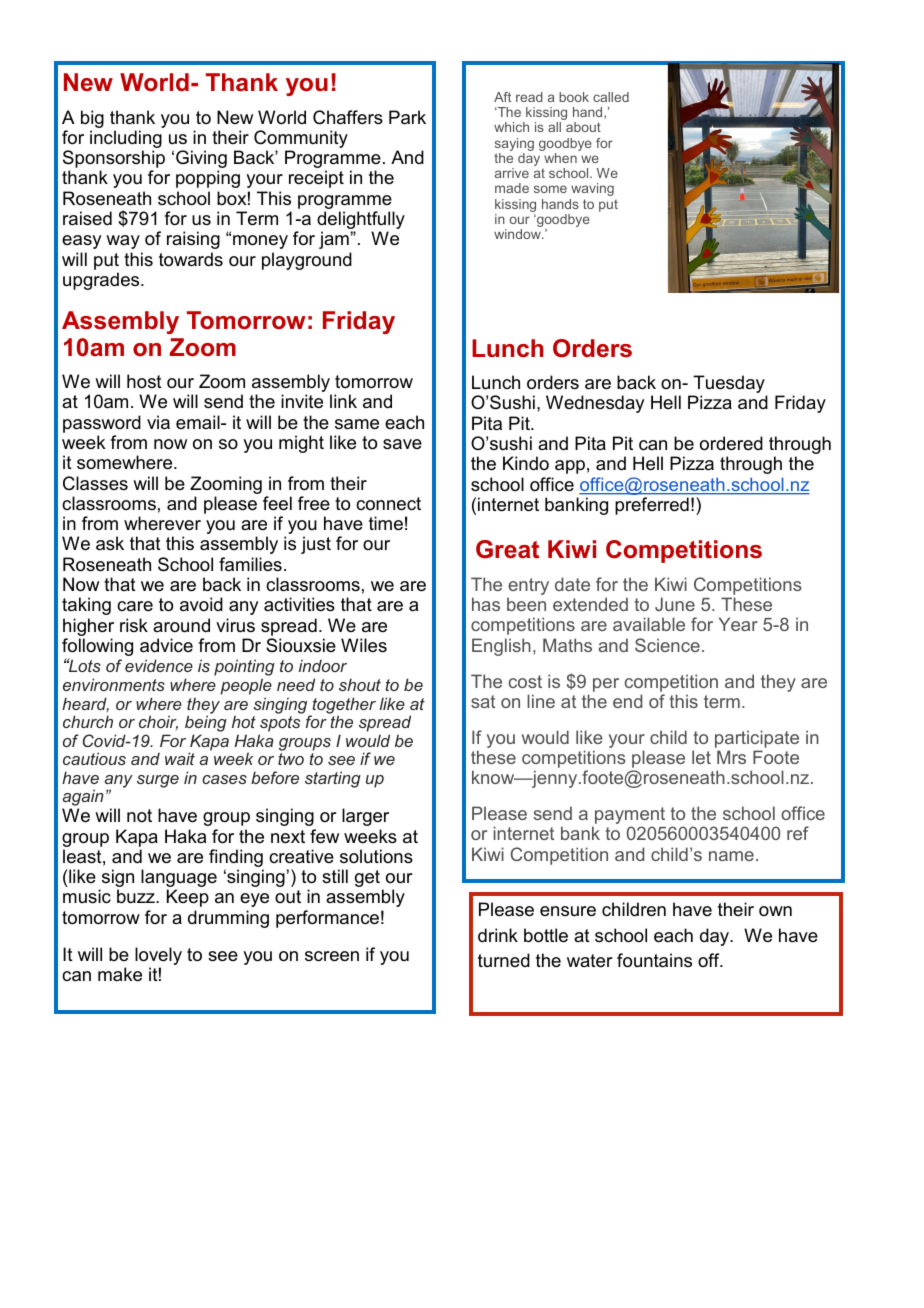 Image resolution: width=924 pixels, height=1308 pixels. I want to click on around, so click(181, 625).
